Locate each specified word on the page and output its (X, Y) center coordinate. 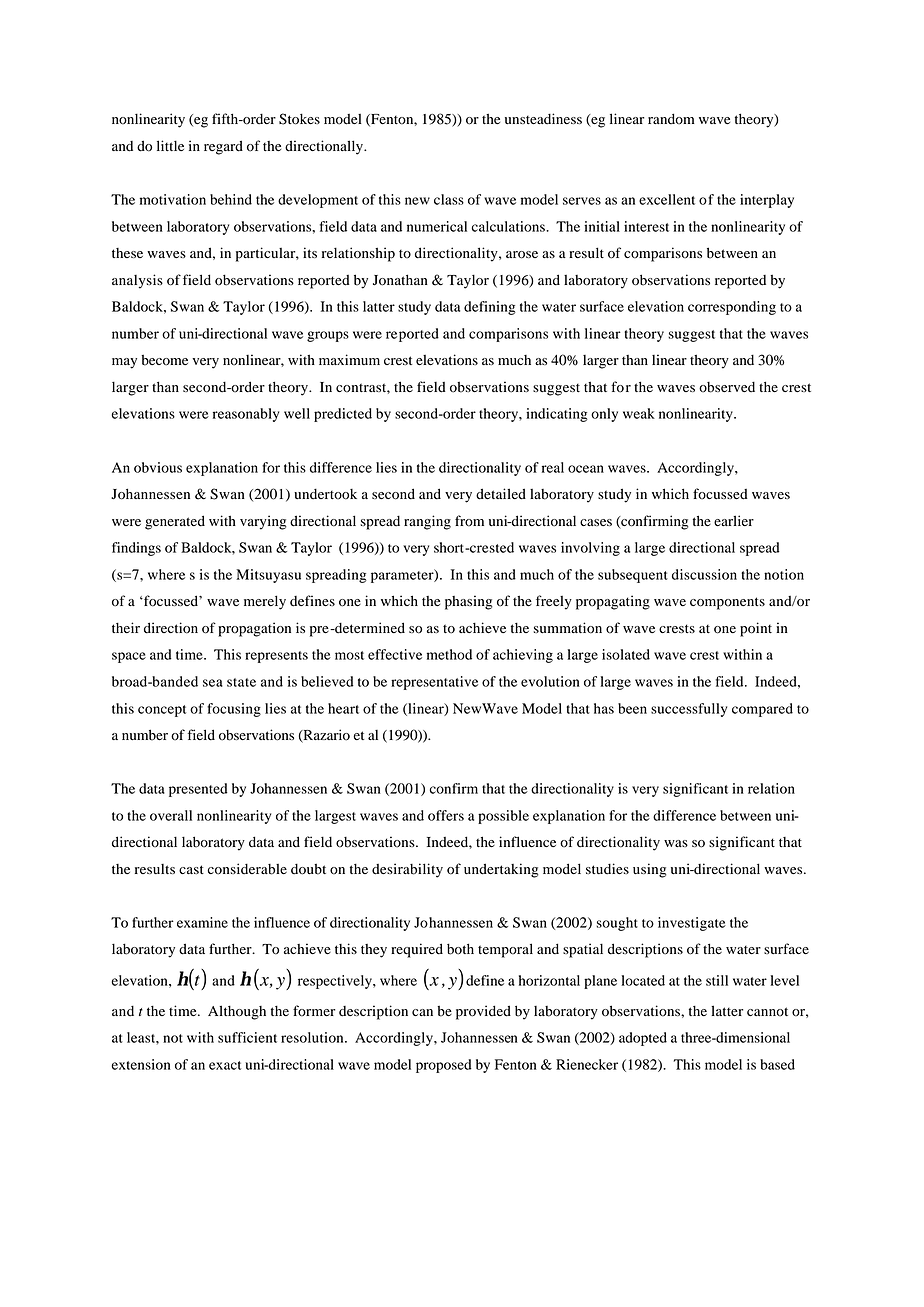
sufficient (247, 1037)
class (449, 199)
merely (265, 602)
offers (446, 815)
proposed (444, 1066)
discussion (704, 574)
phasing (469, 602)
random (671, 119)
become (164, 360)
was (676, 843)
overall (171, 815)
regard (223, 147)
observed (727, 387)
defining (490, 308)
